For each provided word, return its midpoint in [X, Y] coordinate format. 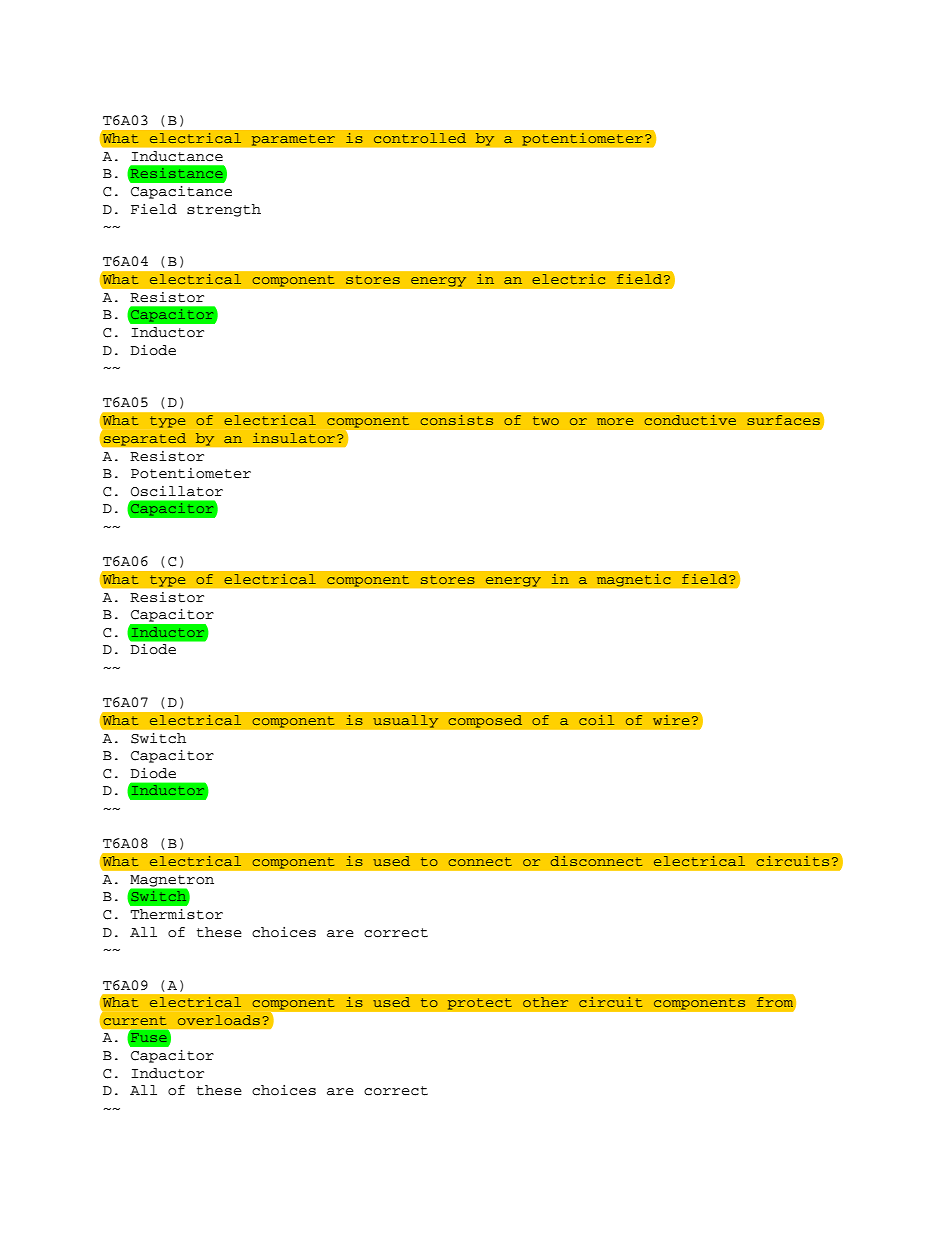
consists [456, 420]
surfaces [783, 420]
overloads [219, 1020]
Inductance [177, 156]
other [545, 1002]
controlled [420, 138]
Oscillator [177, 491]
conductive [690, 420]
